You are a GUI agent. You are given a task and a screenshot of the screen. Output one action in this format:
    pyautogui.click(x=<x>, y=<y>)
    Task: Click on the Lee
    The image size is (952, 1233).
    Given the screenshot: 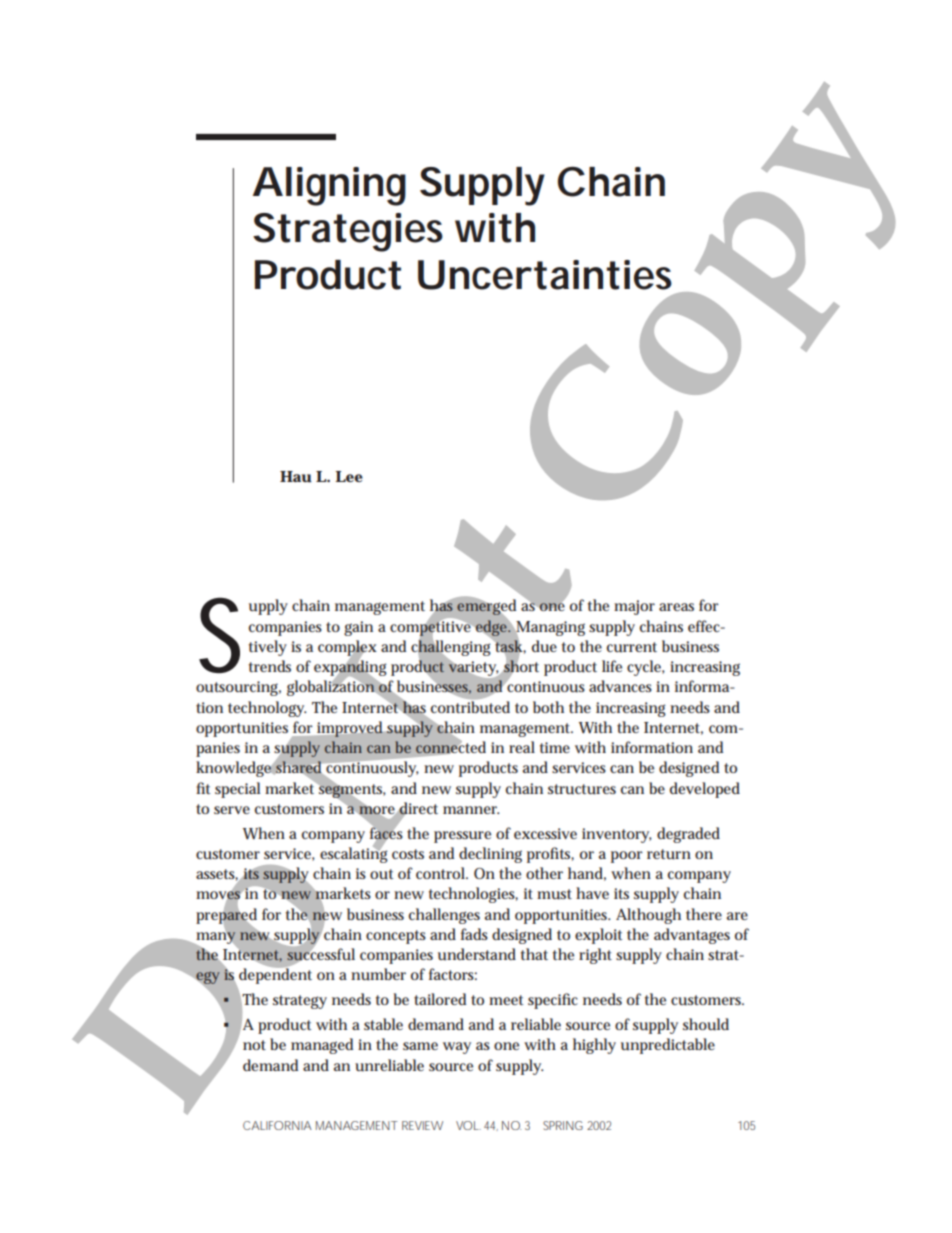 What is the action you would take?
    pyautogui.click(x=349, y=476)
